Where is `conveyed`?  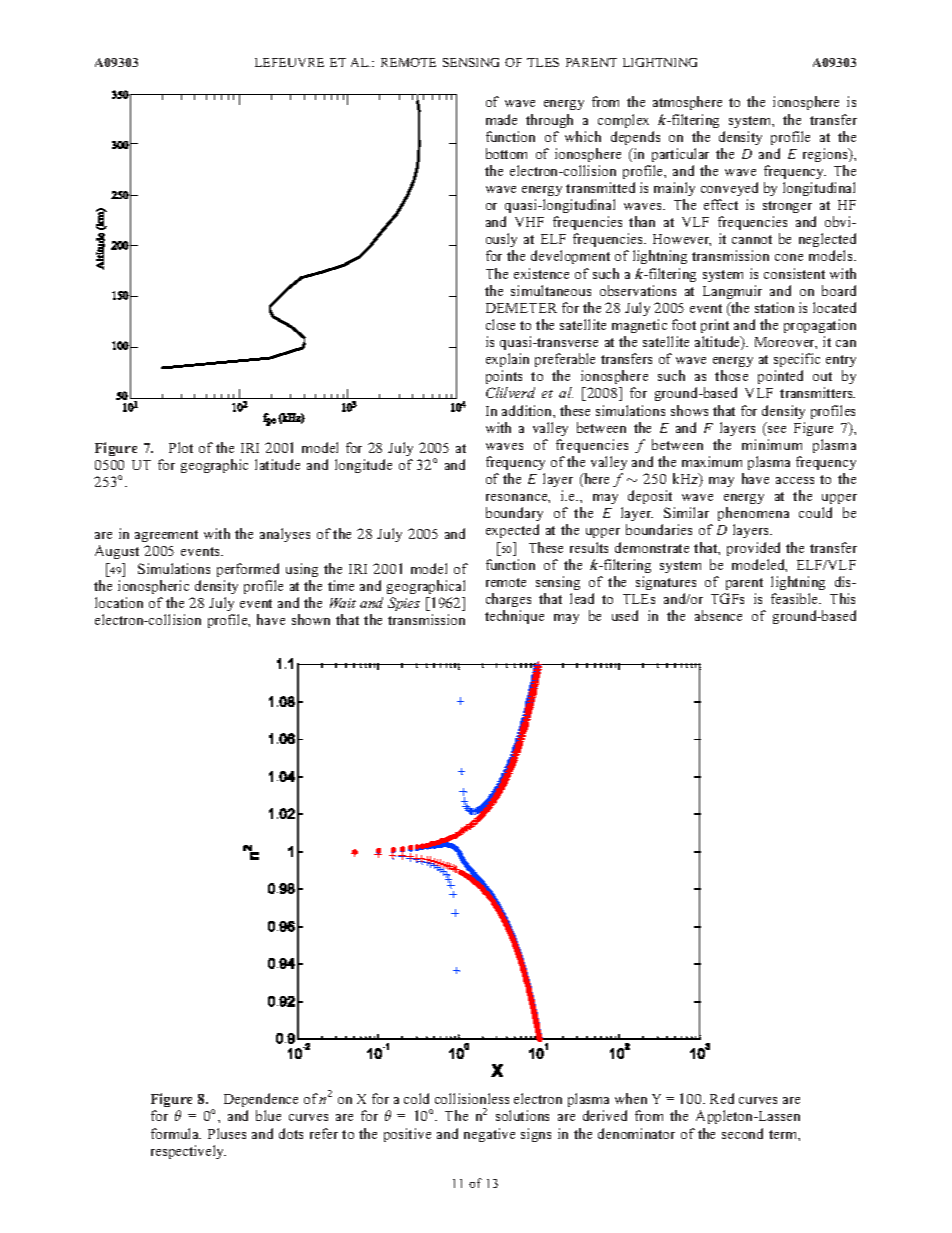 conveyed is located at coordinates (729, 189).
